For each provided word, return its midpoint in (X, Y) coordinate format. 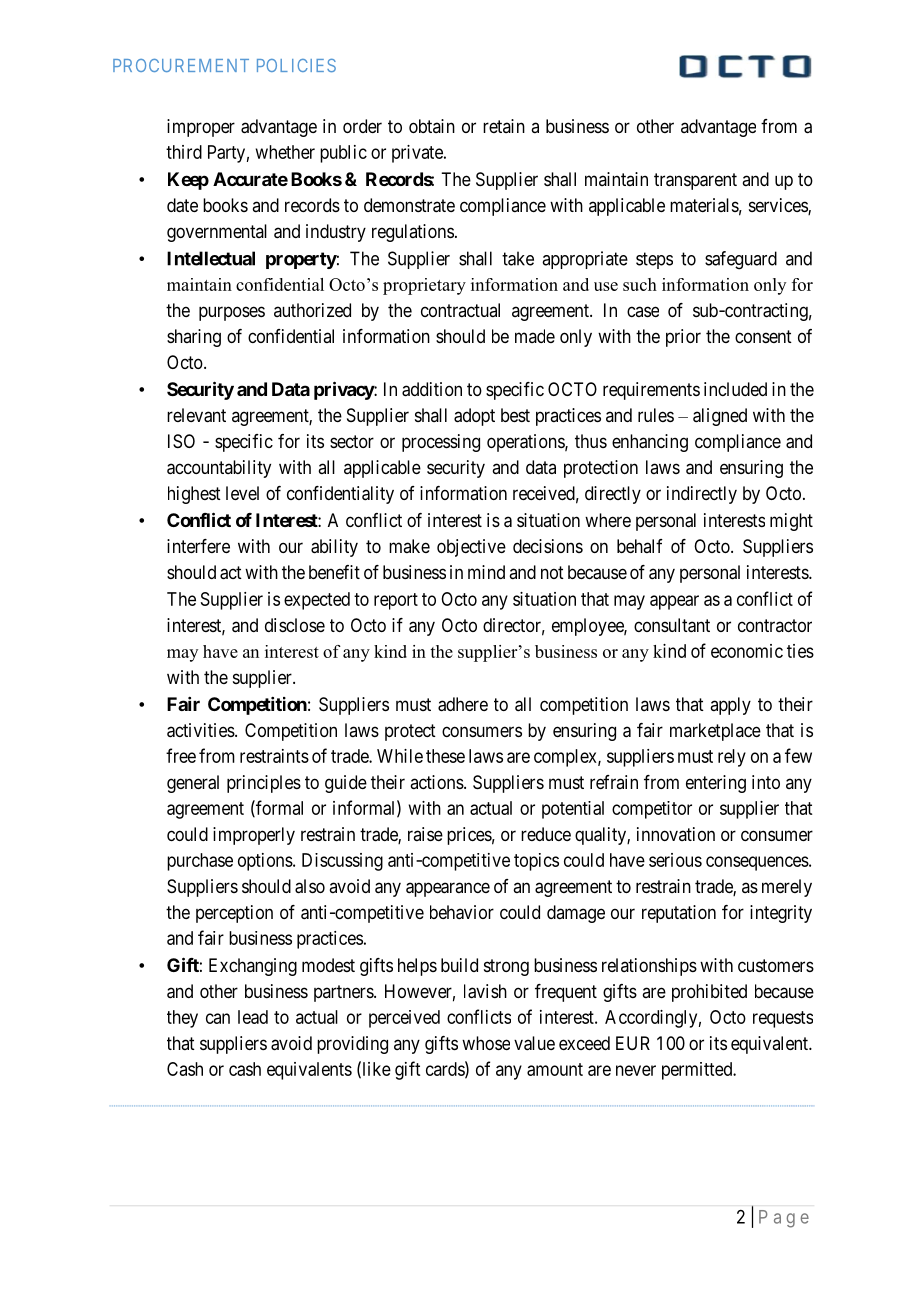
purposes (232, 313)
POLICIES (296, 65)
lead (253, 1017)
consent (763, 336)
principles (264, 784)
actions (437, 782)
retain (504, 126)
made (535, 336)
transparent (695, 181)
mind (486, 572)
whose (486, 1043)
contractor (775, 625)
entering (716, 784)
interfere (198, 546)
